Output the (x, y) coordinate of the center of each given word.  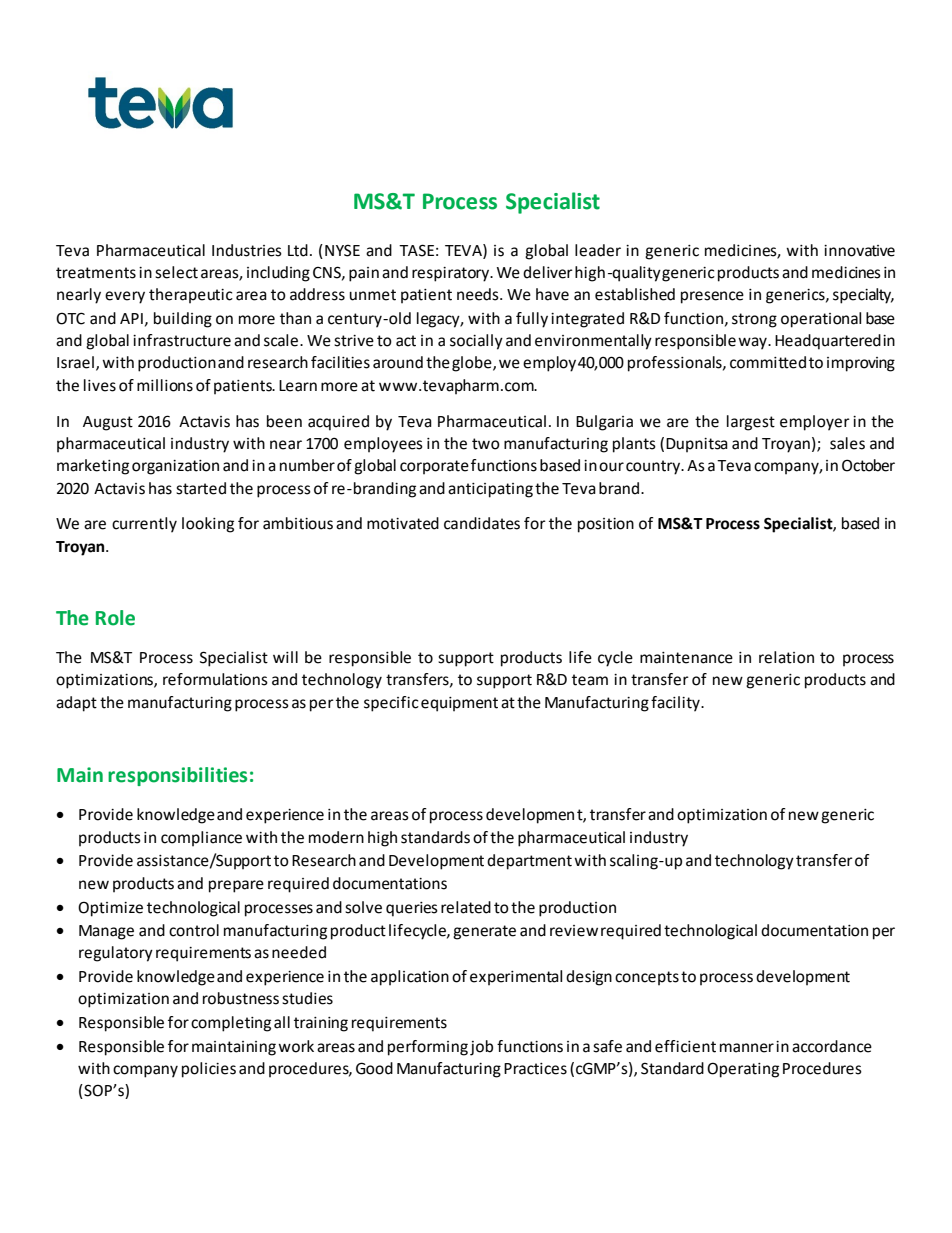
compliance (201, 839)
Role (115, 618)
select (176, 272)
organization (175, 467)
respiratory (451, 274)
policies (209, 1070)
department (529, 862)
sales (847, 443)
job (481, 1048)
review (574, 931)
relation (786, 657)
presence (712, 297)
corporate (434, 467)
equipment (459, 704)
